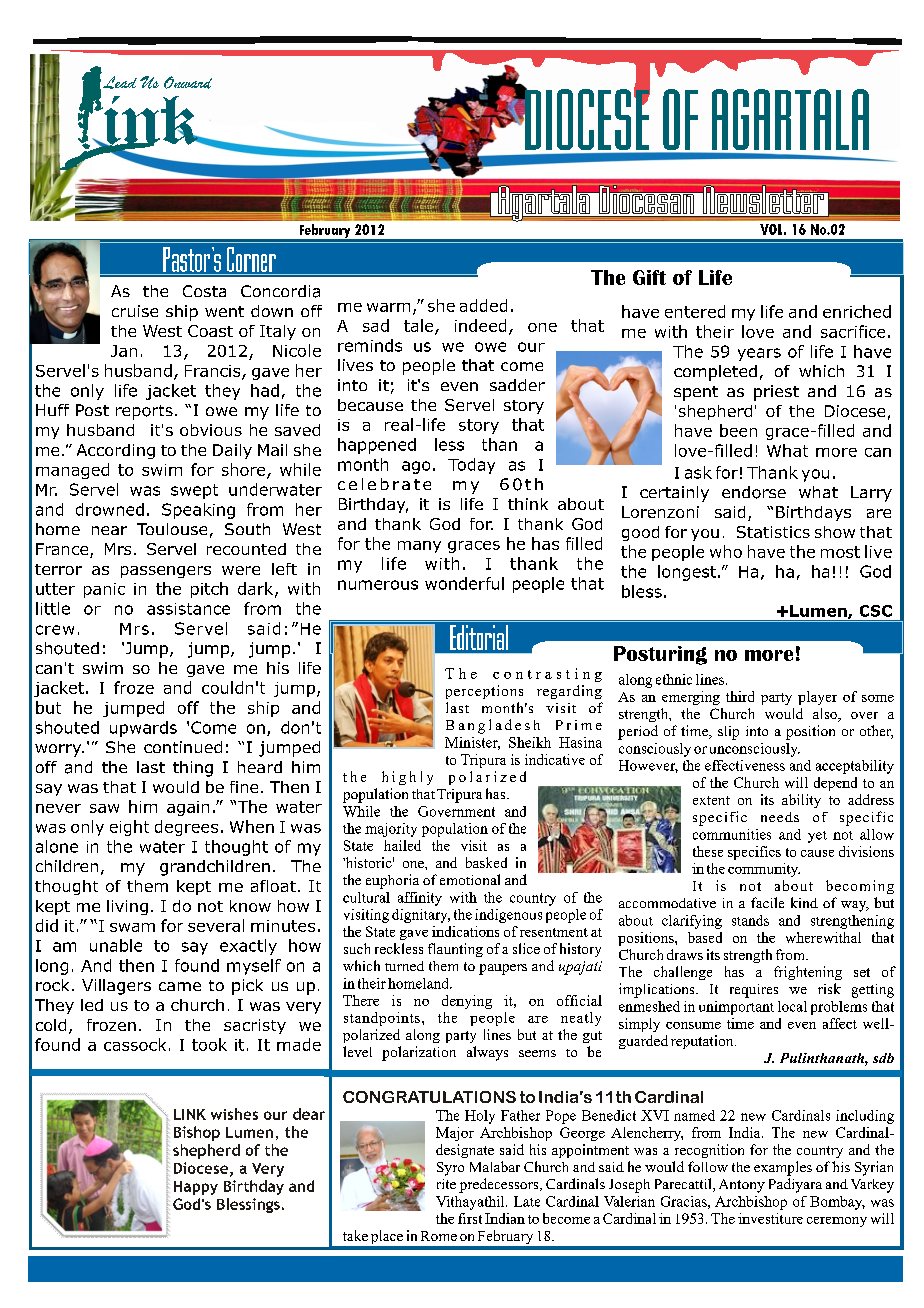 This screenshot has height=1308, width=924. What do you see at coordinates (188, 609) in the screenshot?
I see `assistance` at bounding box center [188, 609].
